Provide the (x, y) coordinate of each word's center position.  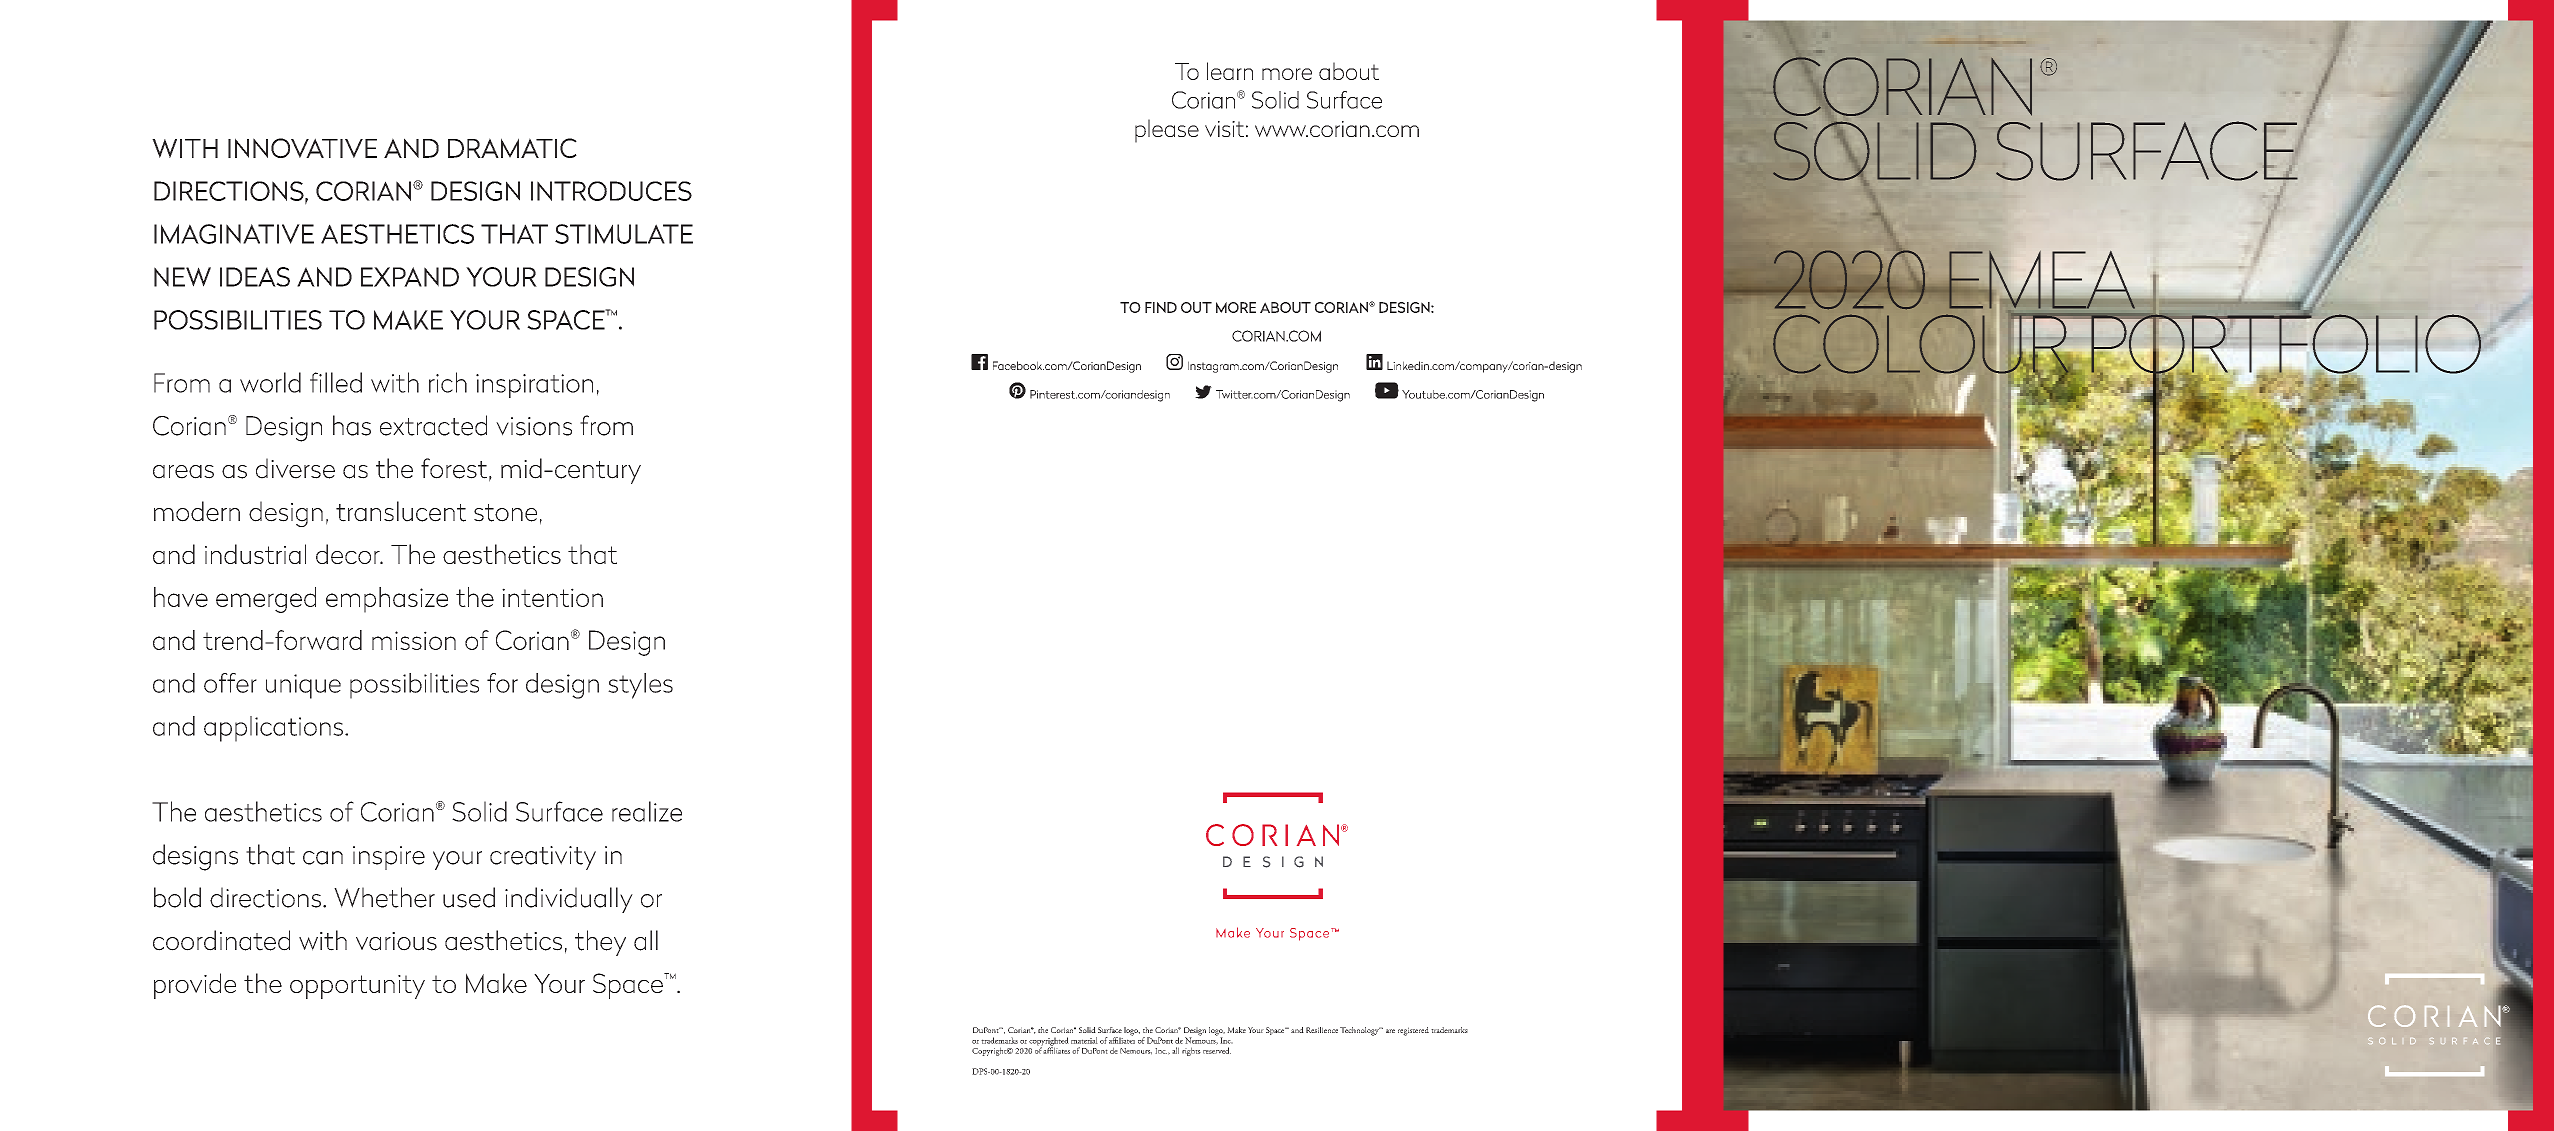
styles (640, 686)
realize (647, 811)
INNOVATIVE (302, 148)
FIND (1161, 307)
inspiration (534, 386)
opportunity (357, 987)
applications (273, 729)
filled (336, 382)
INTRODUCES (611, 191)
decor (349, 554)
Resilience (1322, 1030)
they (600, 943)
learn (1230, 71)
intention (552, 597)
